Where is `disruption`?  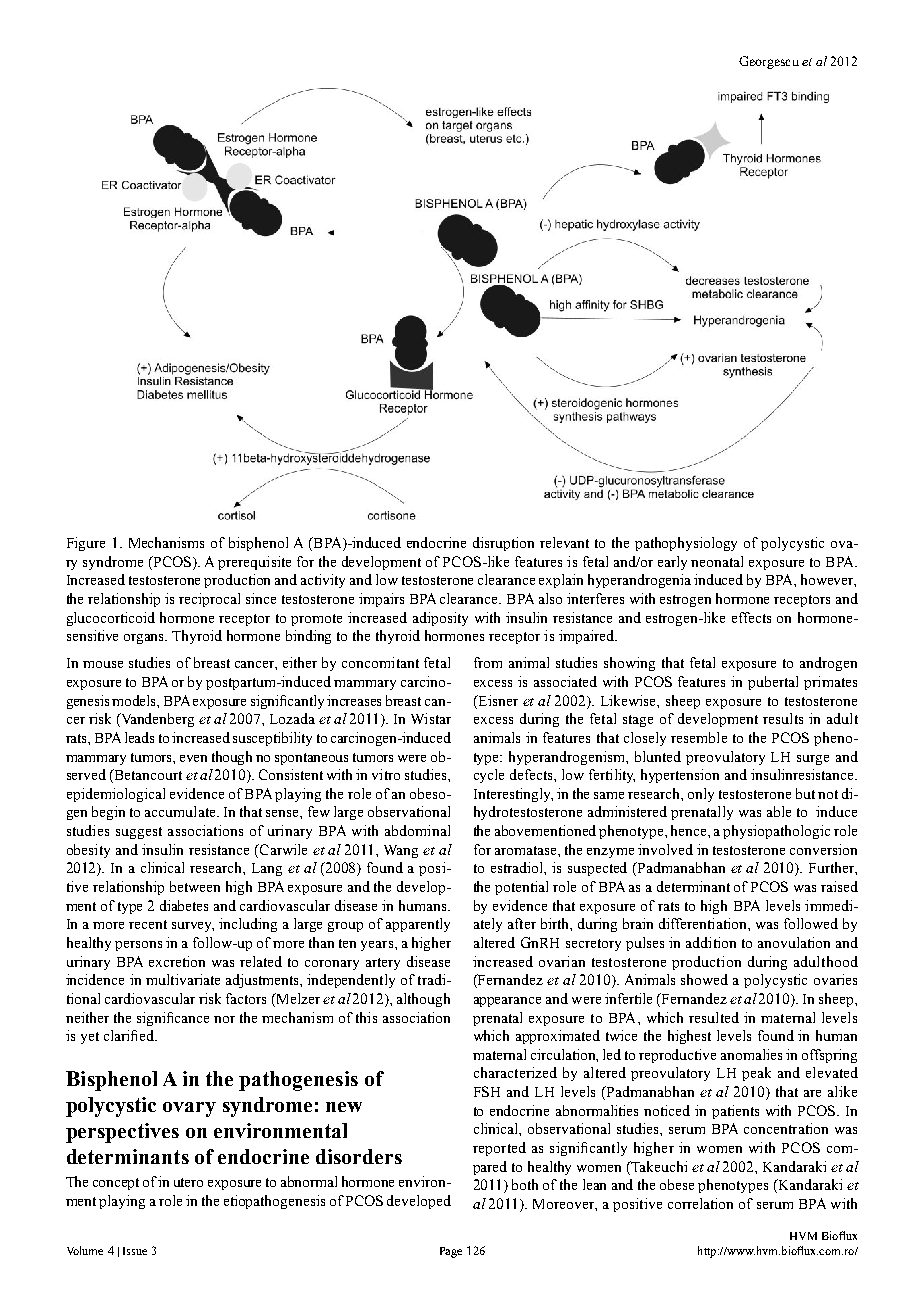
disruption is located at coordinates (503, 544).
